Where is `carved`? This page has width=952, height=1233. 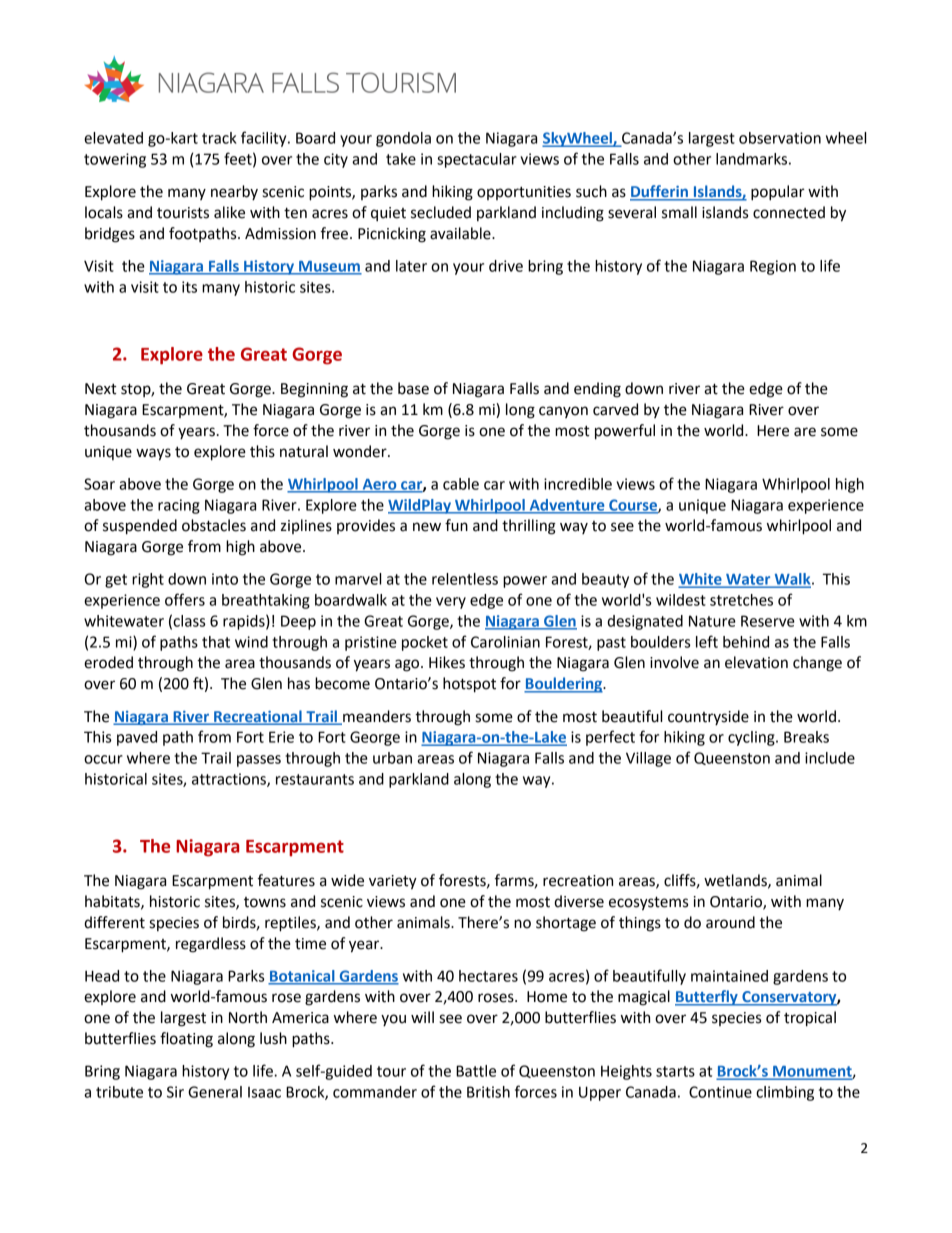
carved is located at coordinates (615, 409).
